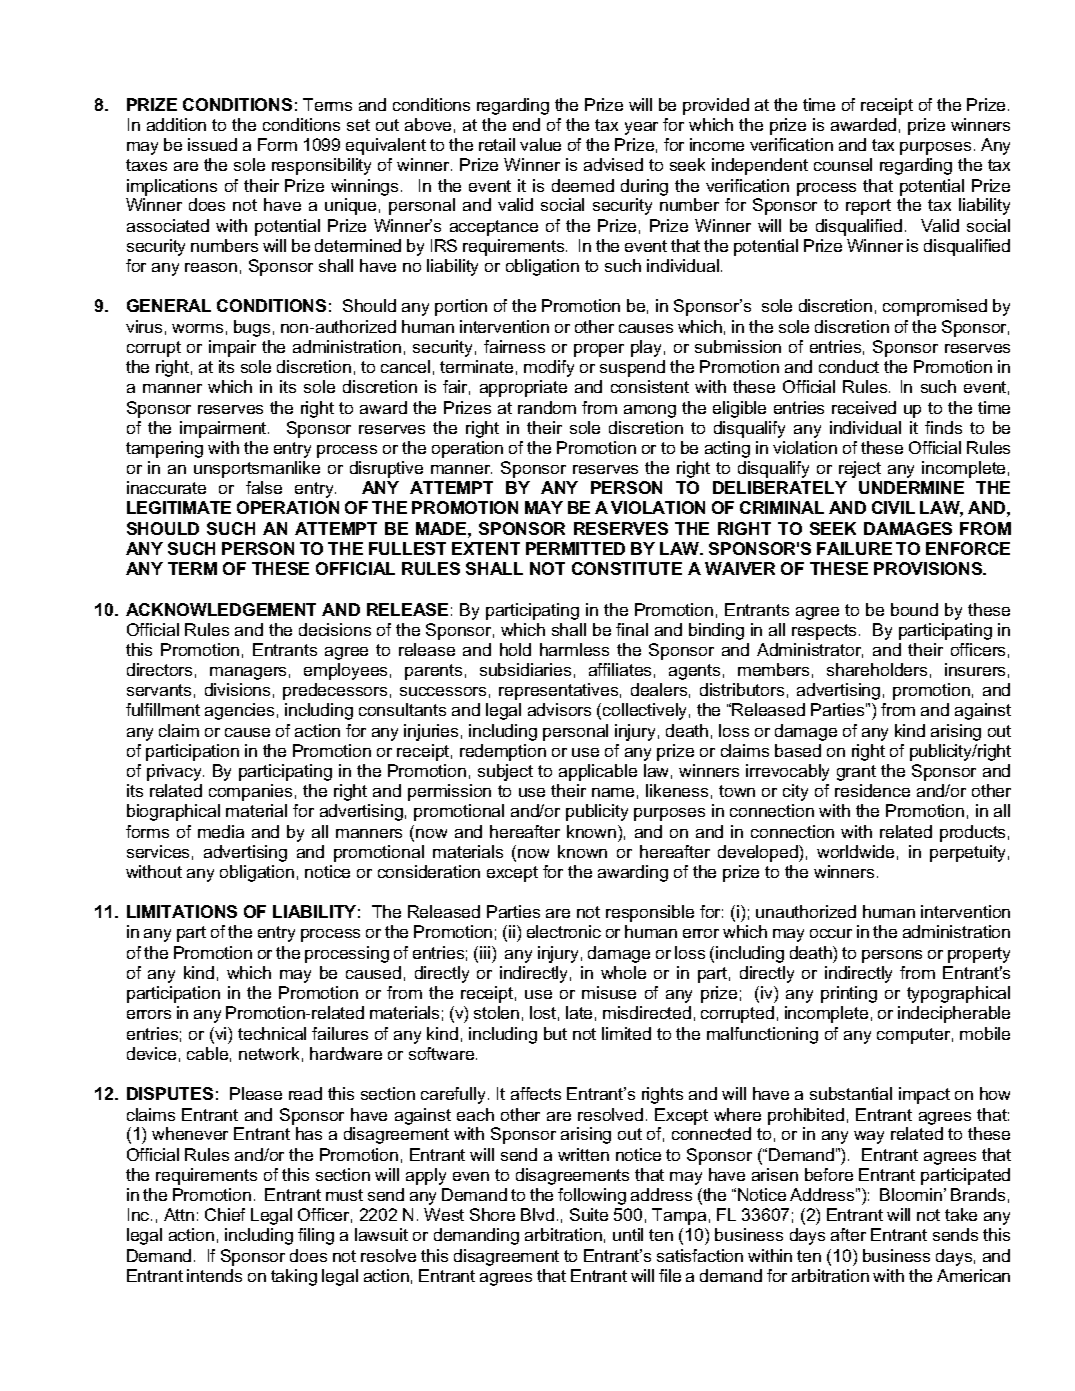 The height and width of the image is (1391, 1075). Describe the element at coordinates (225, 1214) in the image. I see `Chief` at that location.
